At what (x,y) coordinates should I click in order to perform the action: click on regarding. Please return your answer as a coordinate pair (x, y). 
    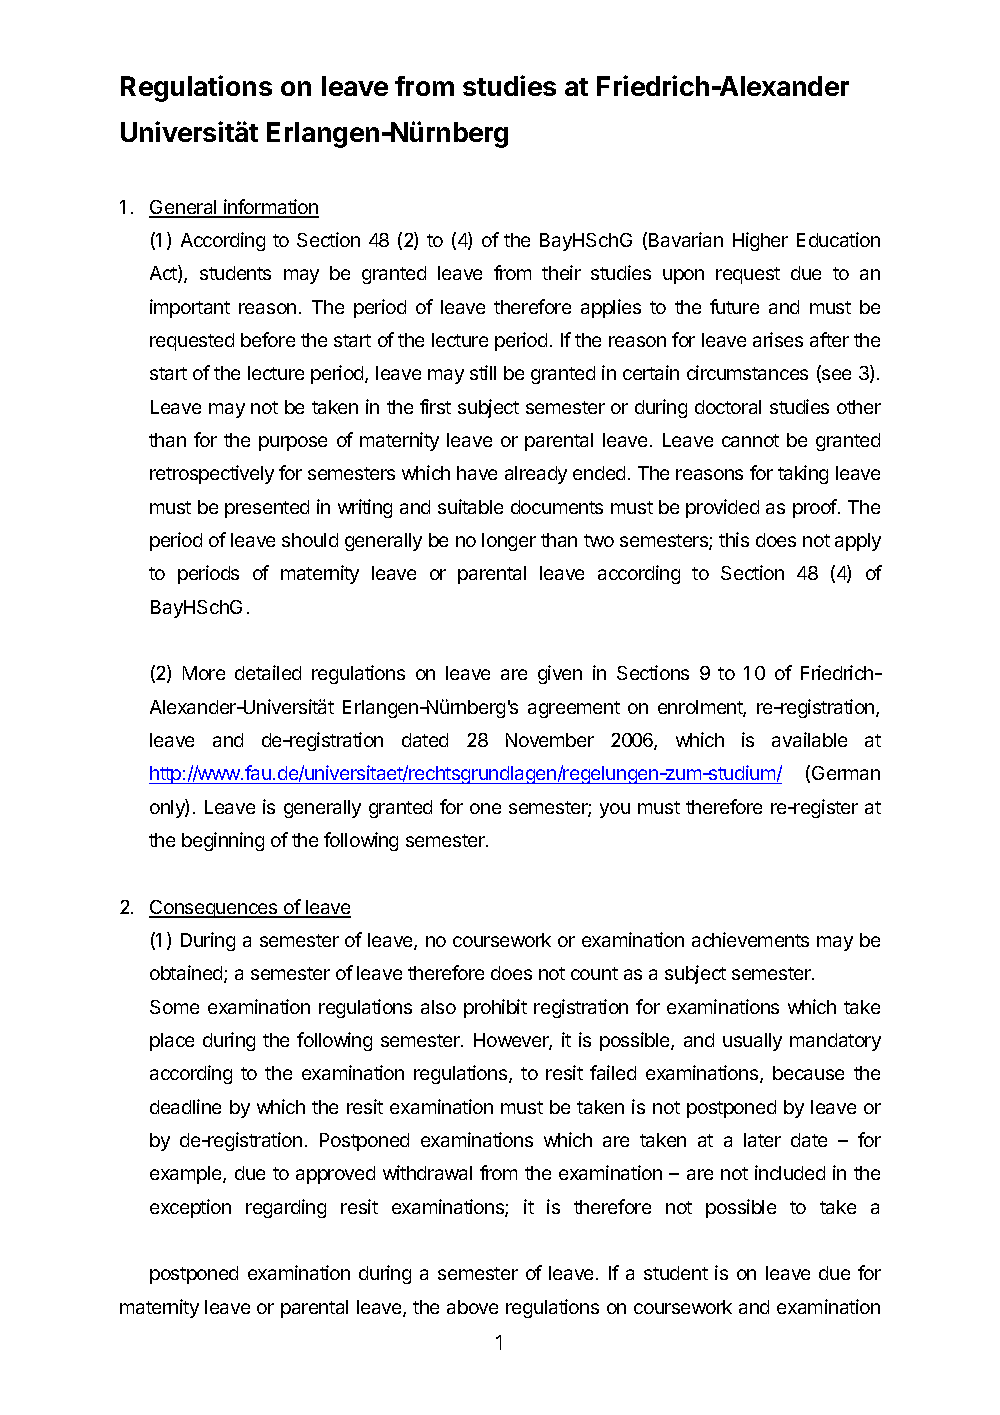
    Looking at the image, I should click on (286, 1208).
